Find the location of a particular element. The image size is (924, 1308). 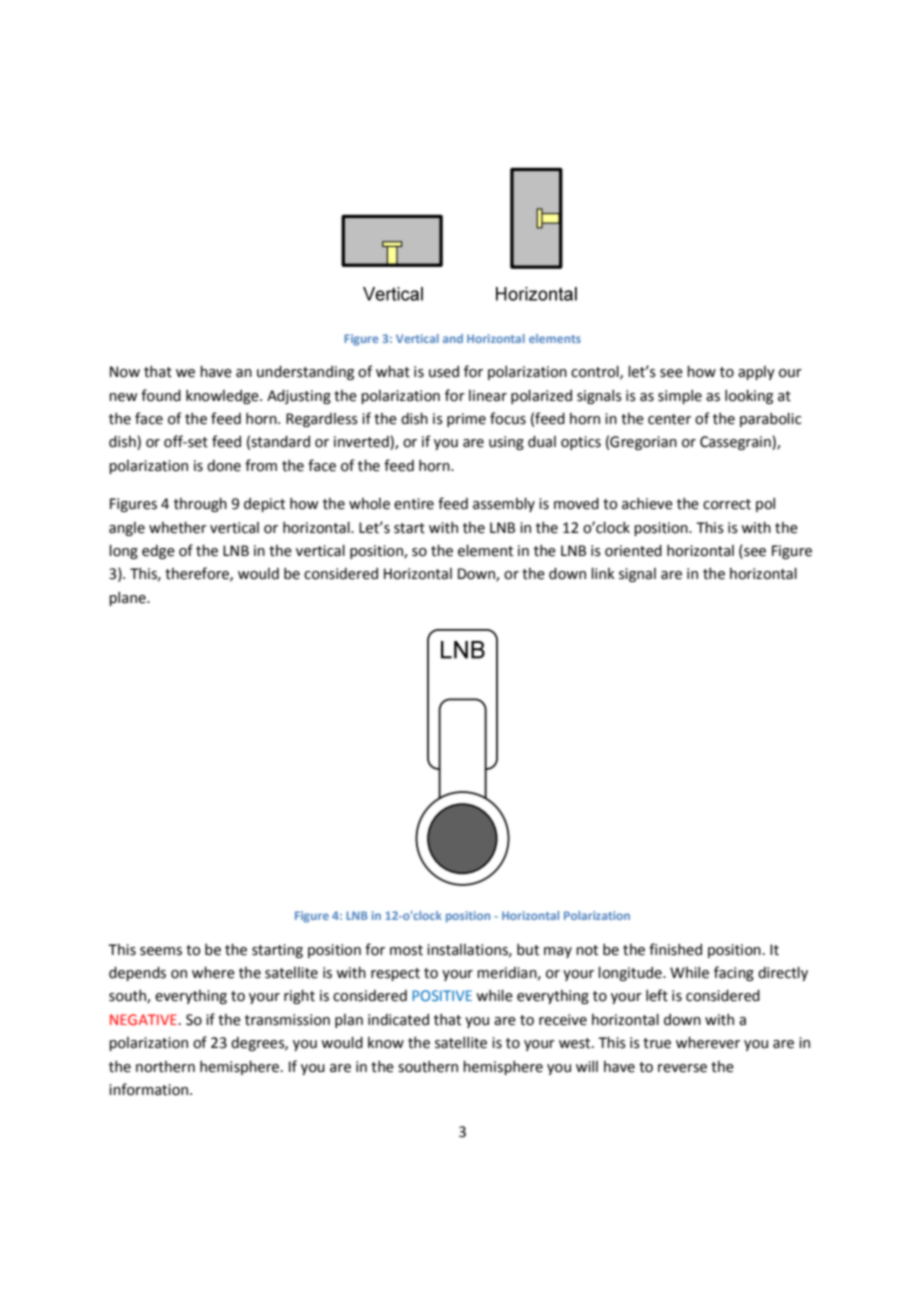

found is located at coordinates (161, 395).
